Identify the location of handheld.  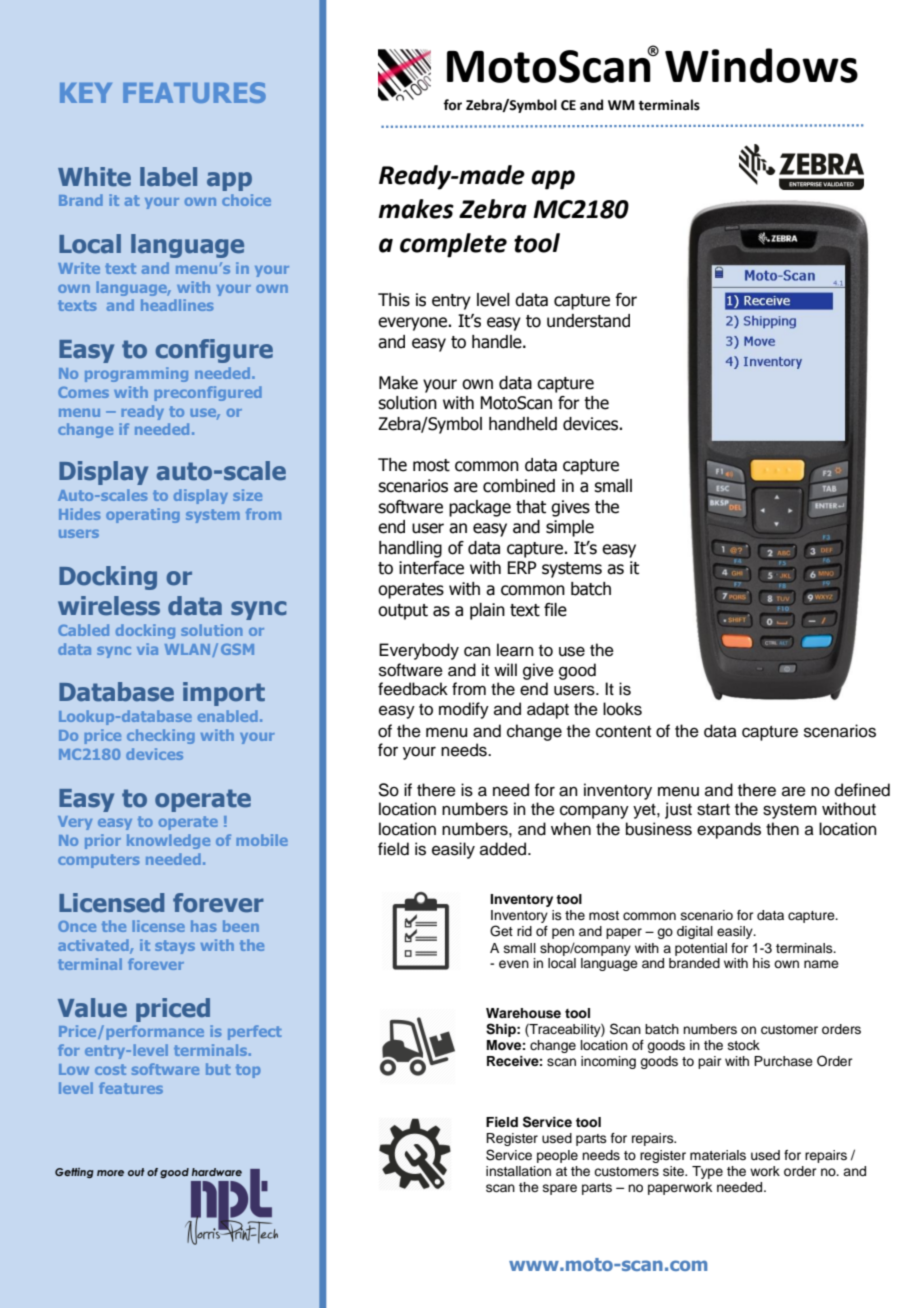
(523, 424).
